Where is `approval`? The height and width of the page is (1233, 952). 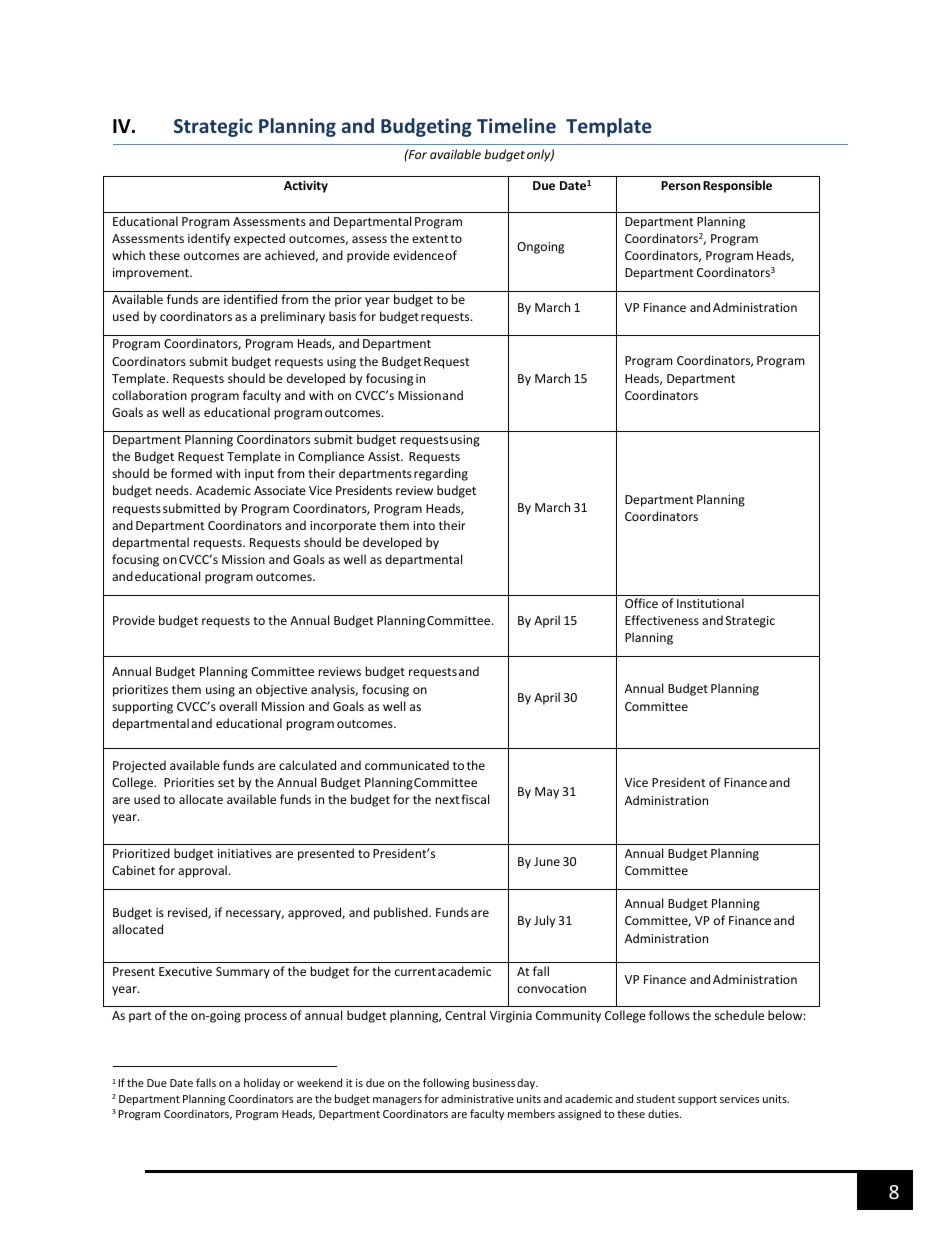
approval is located at coordinates (202, 871).
